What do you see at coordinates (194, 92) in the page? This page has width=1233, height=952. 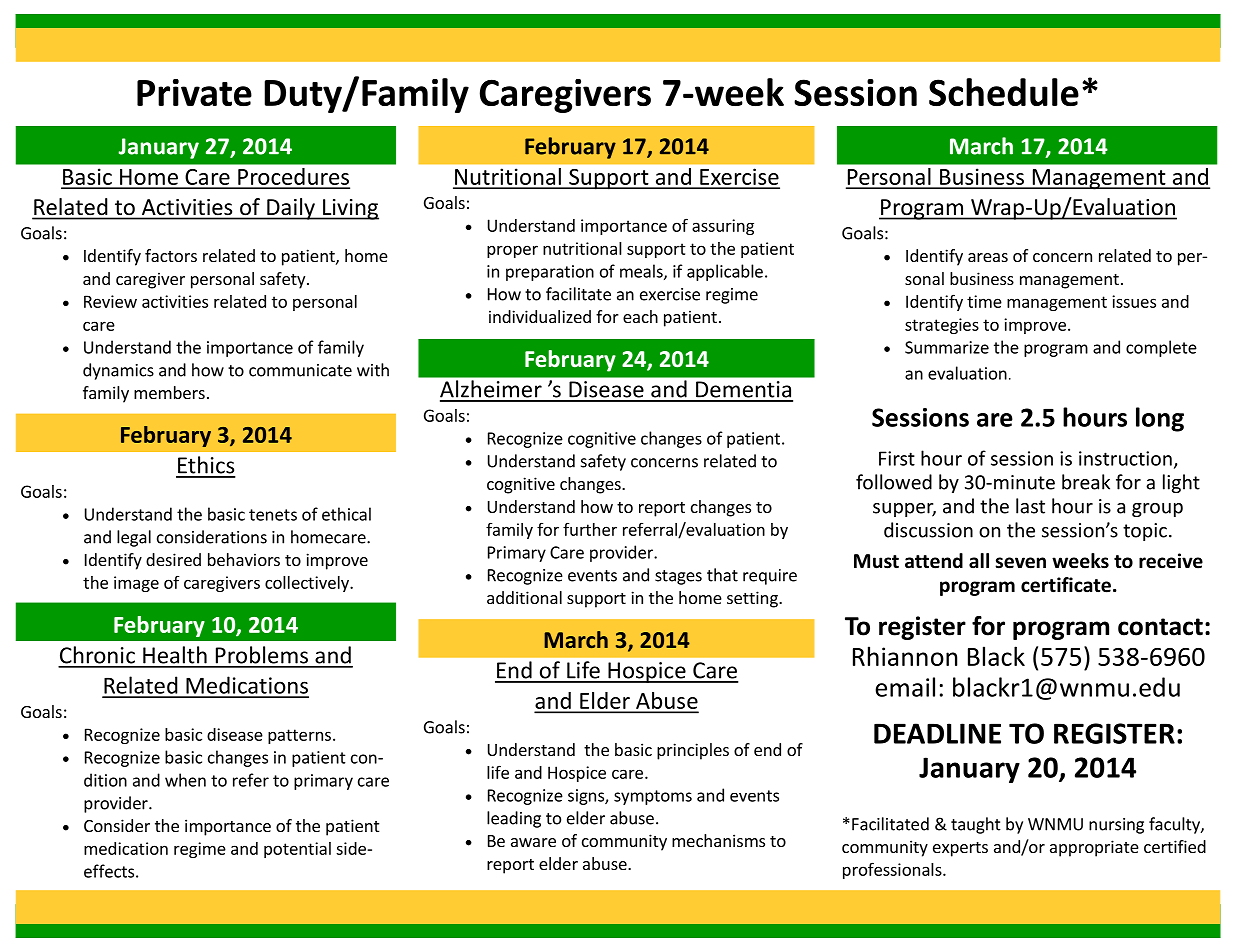 I see `Private` at bounding box center [194, 92].
